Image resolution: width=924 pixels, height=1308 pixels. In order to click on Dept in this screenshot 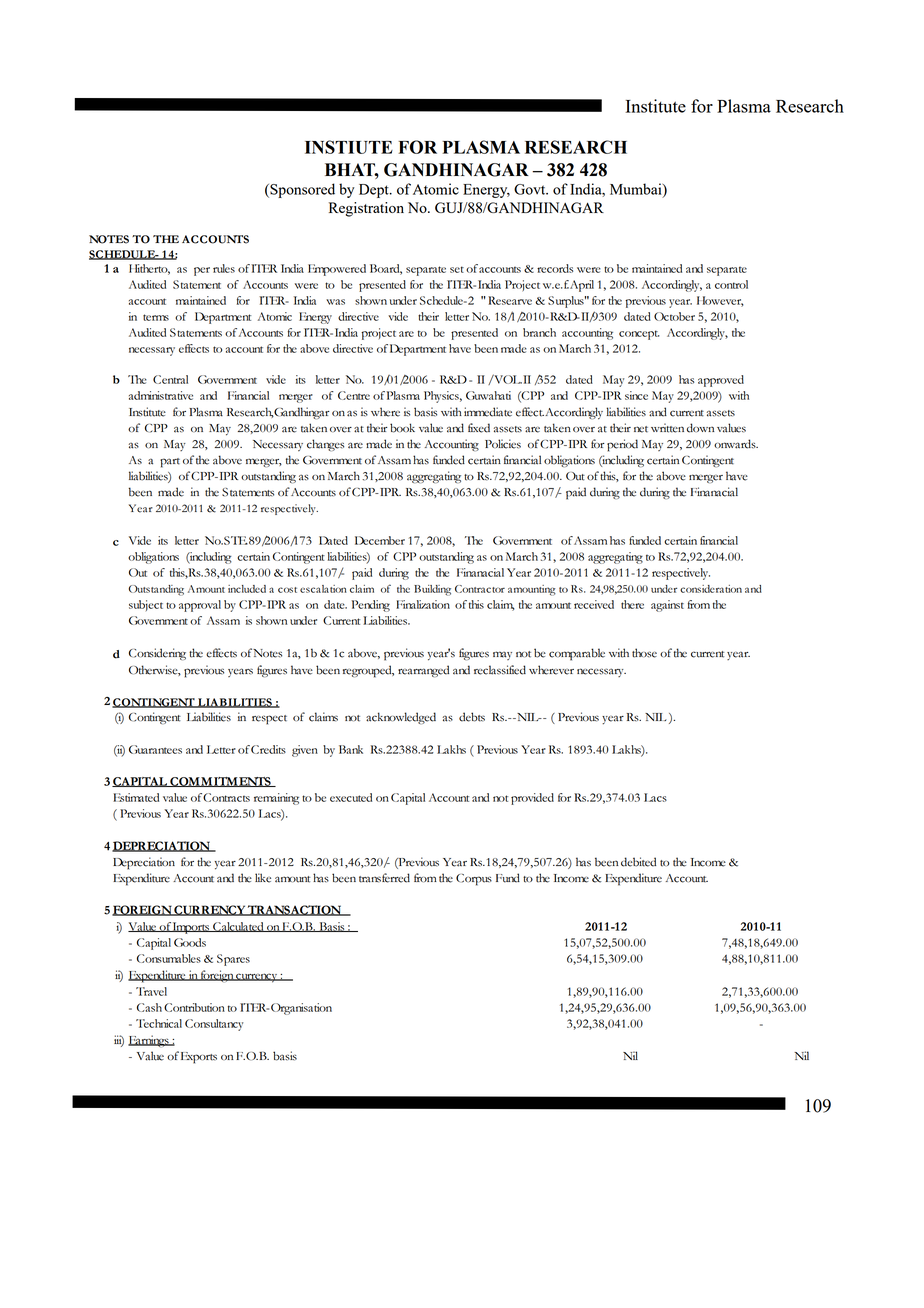, I will do `click(375, 191)`.
